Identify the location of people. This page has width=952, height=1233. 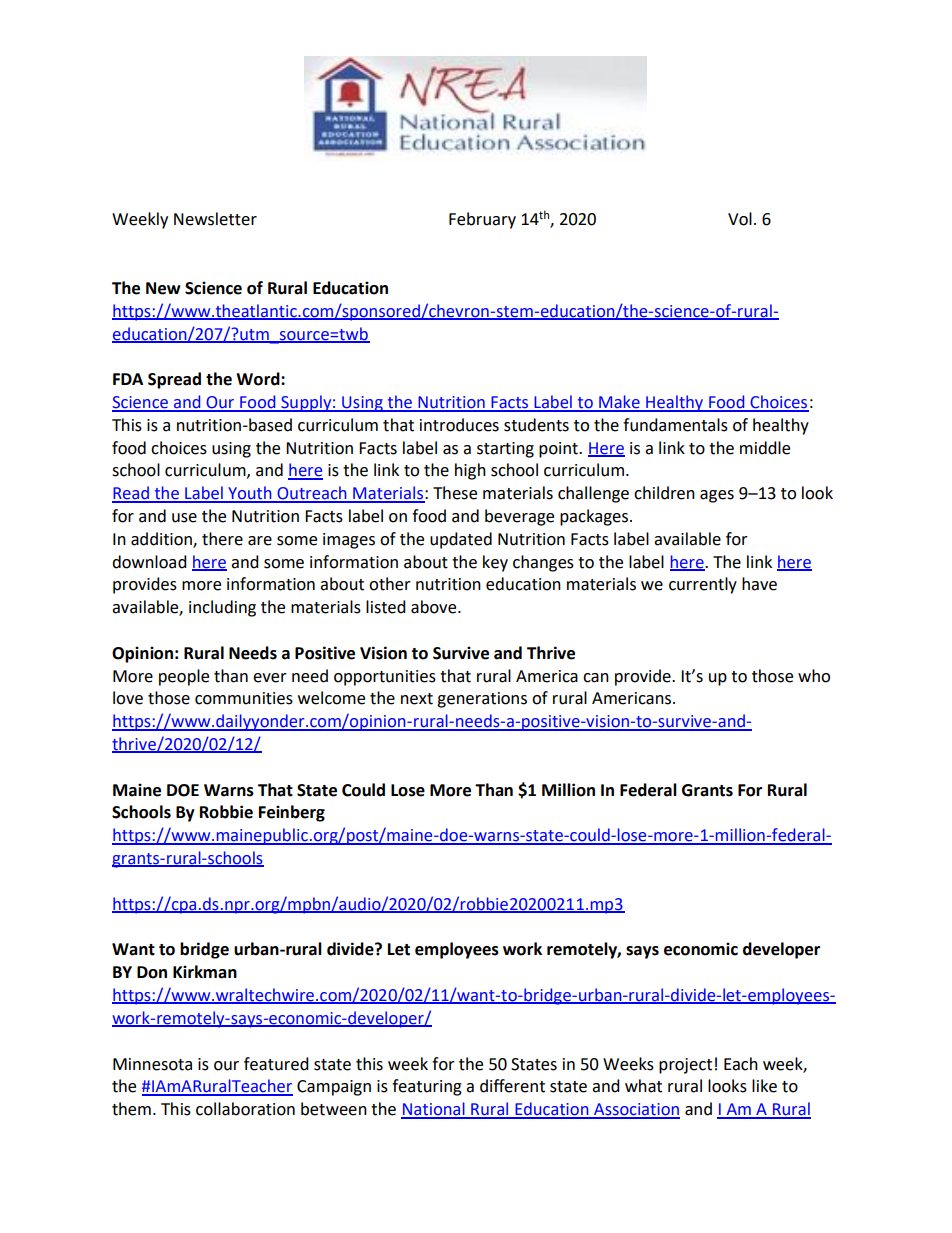
(184, 677).
